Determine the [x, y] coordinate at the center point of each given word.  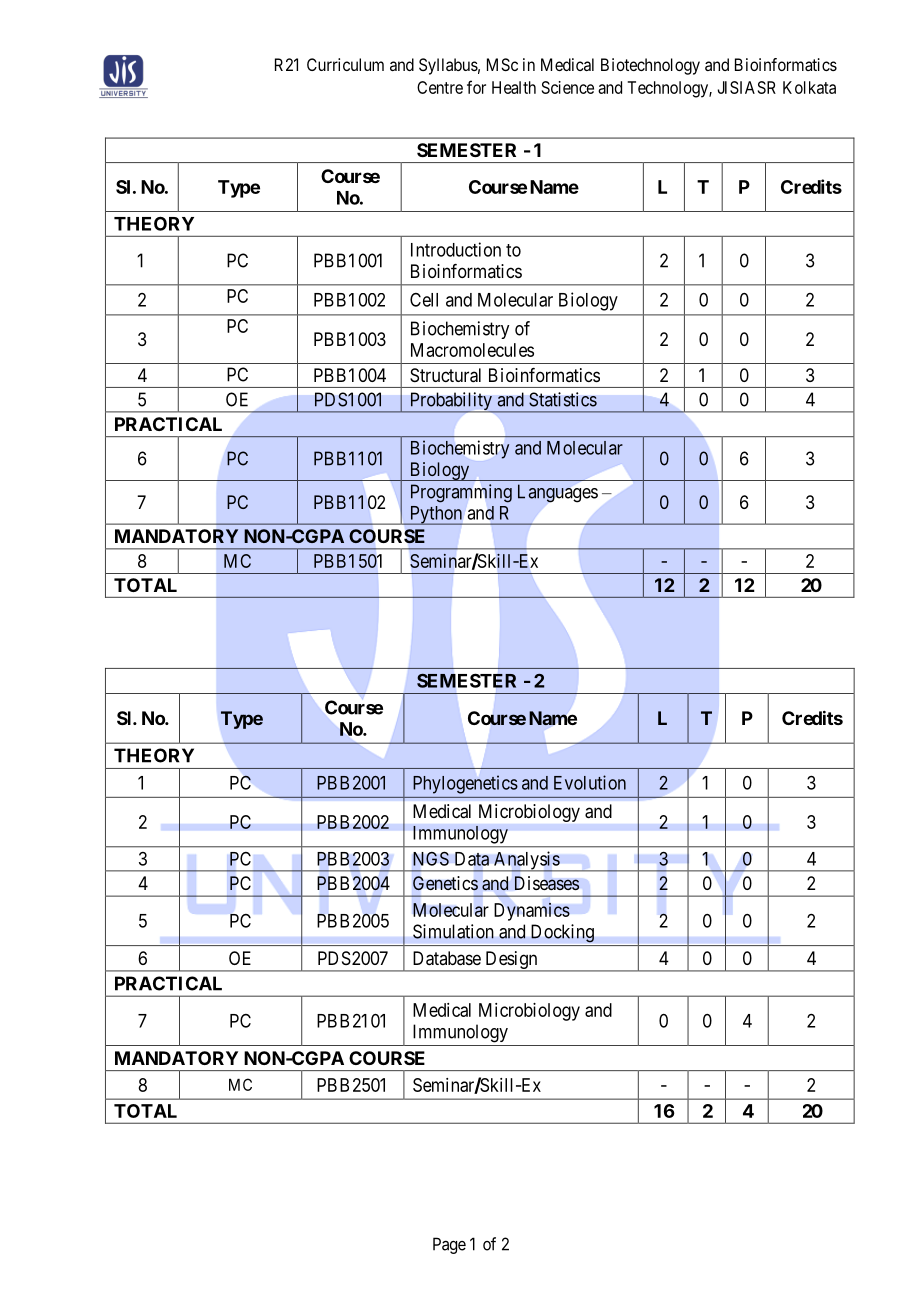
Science [568, 87]
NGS [431, 858]
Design [511, 961]
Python [436, 515]
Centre [440, 87]
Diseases [547, 883]
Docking [562, 933]
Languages [558, 493]
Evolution [590, 782]
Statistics [563, 399]
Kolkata [809, 87]
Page [449, 1245]
